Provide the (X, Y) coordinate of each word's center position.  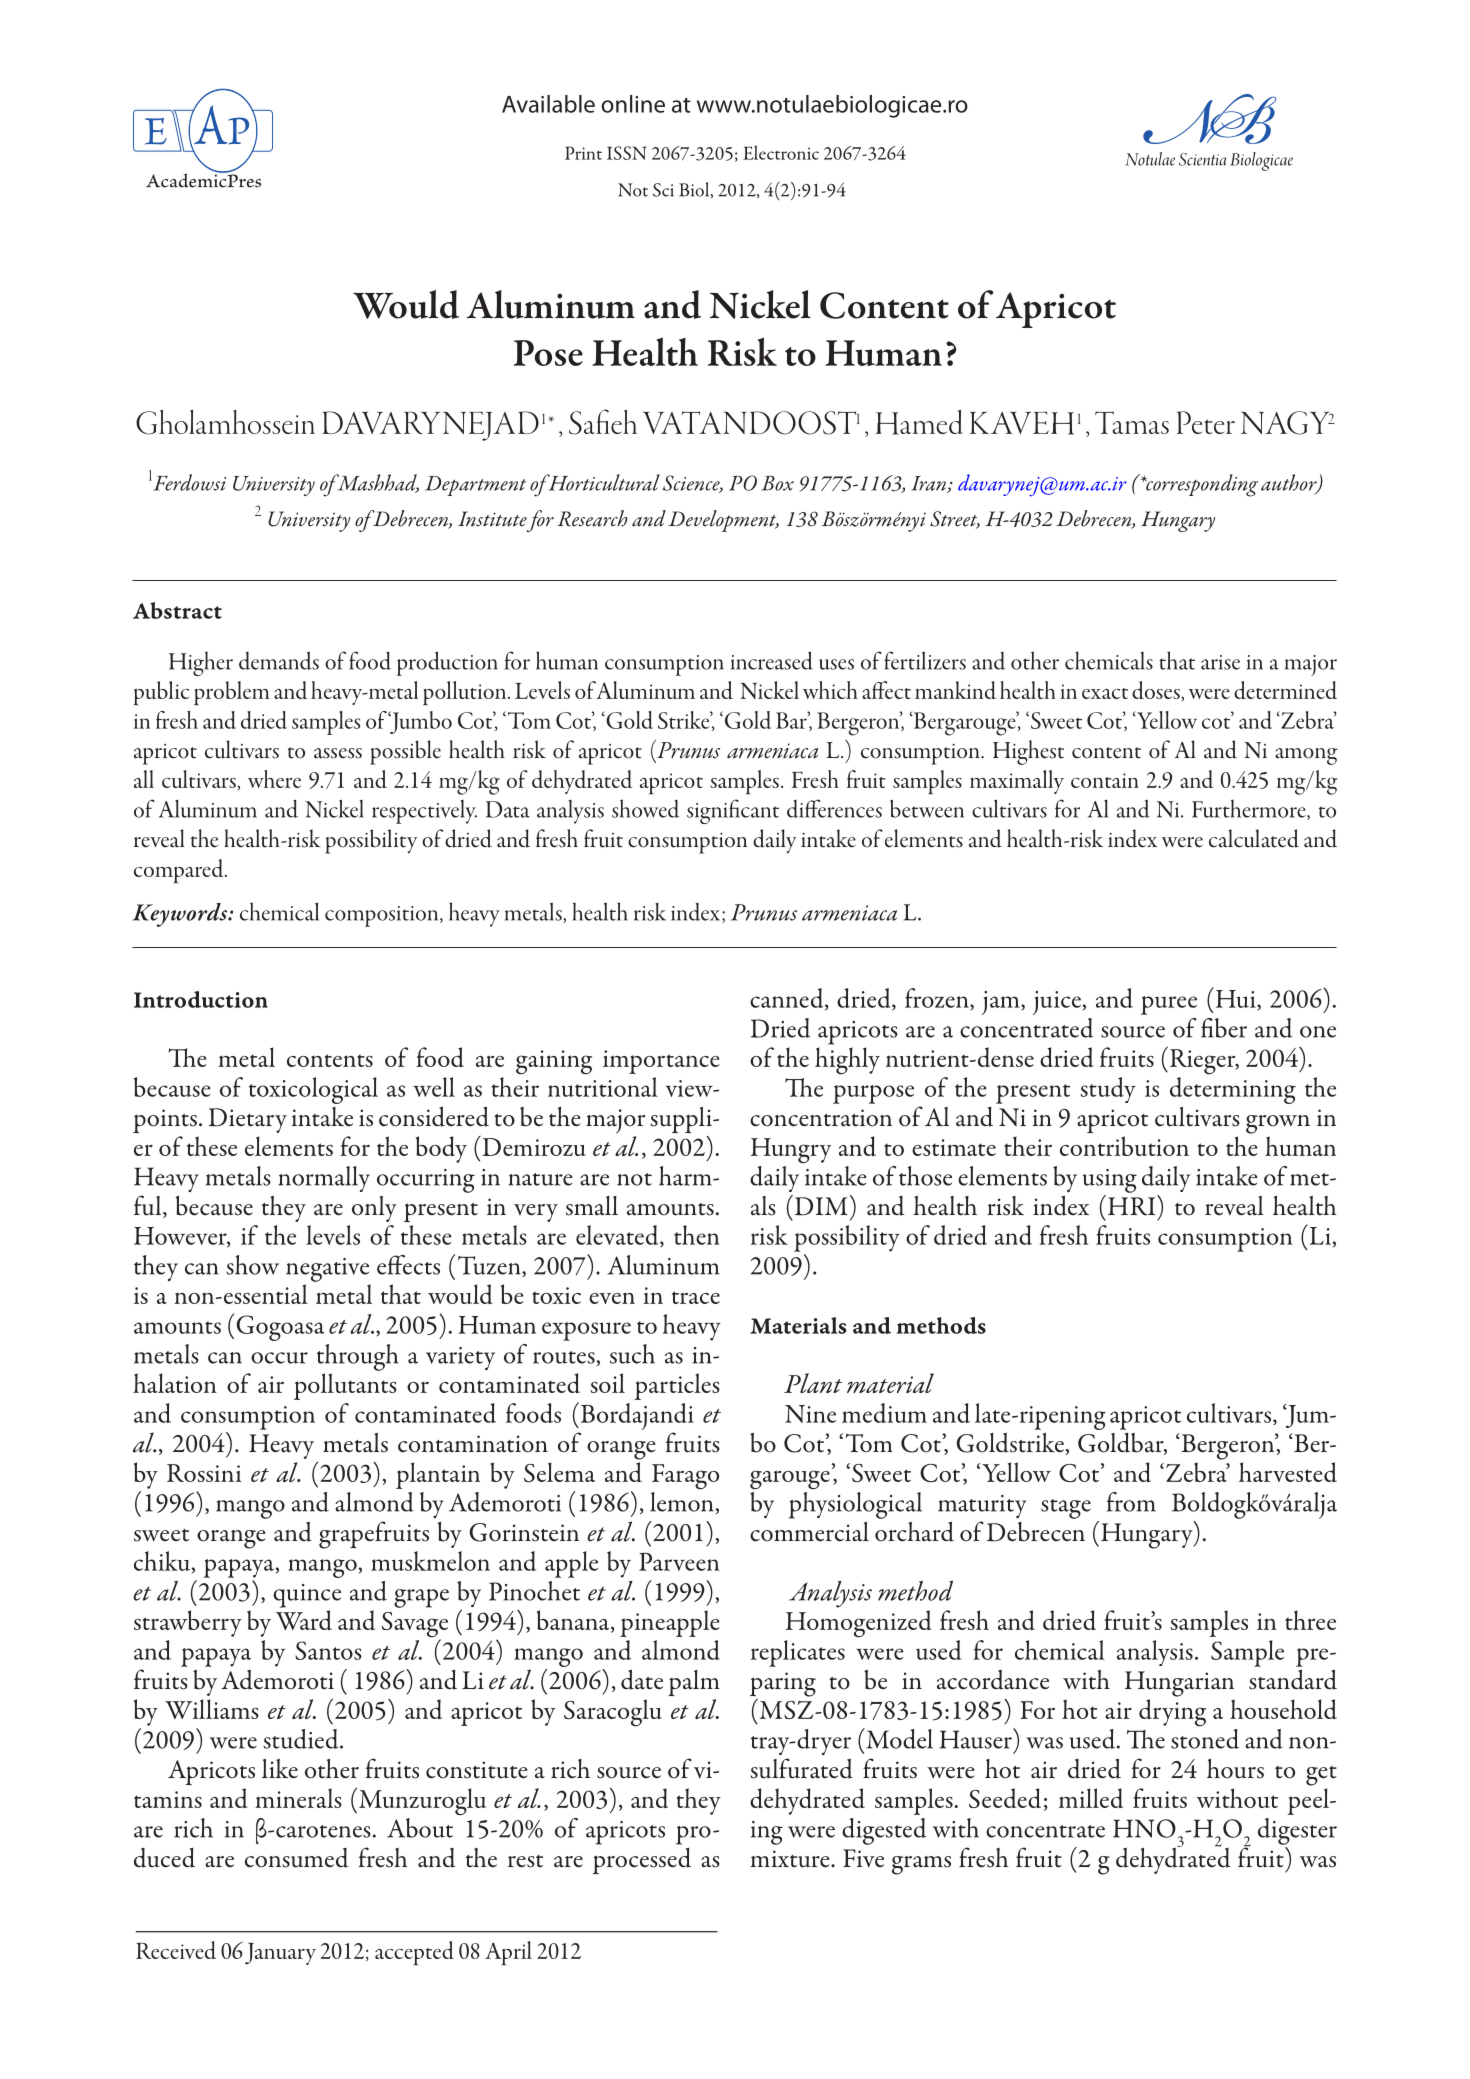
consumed (296, 1858)
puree (1169, 1005)
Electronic (781, 152)
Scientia (1202, 159)
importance (661, 1062)
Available (548, 104)
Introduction (201, 999)
